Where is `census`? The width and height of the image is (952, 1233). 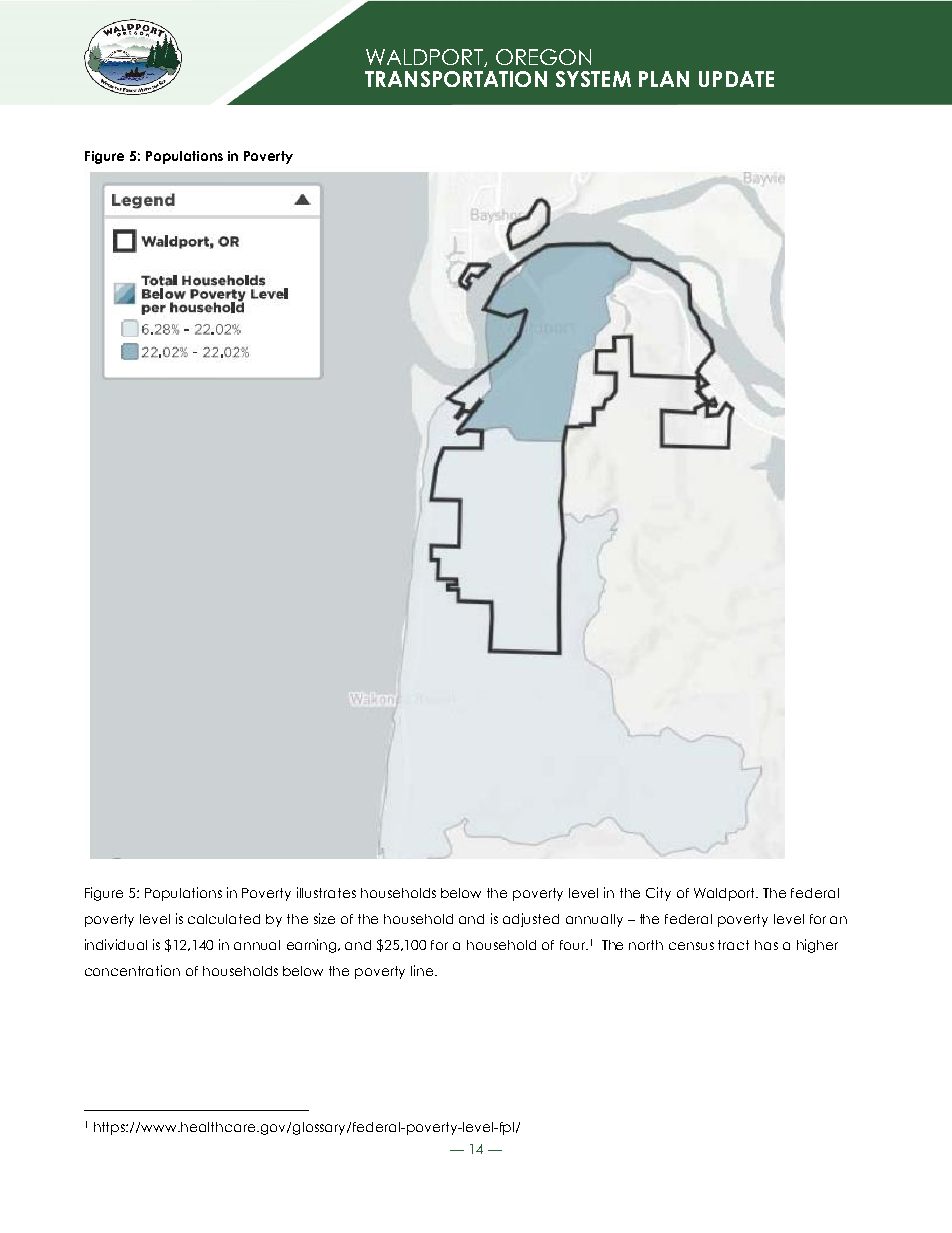
census is located at coordinates (691, 946).
